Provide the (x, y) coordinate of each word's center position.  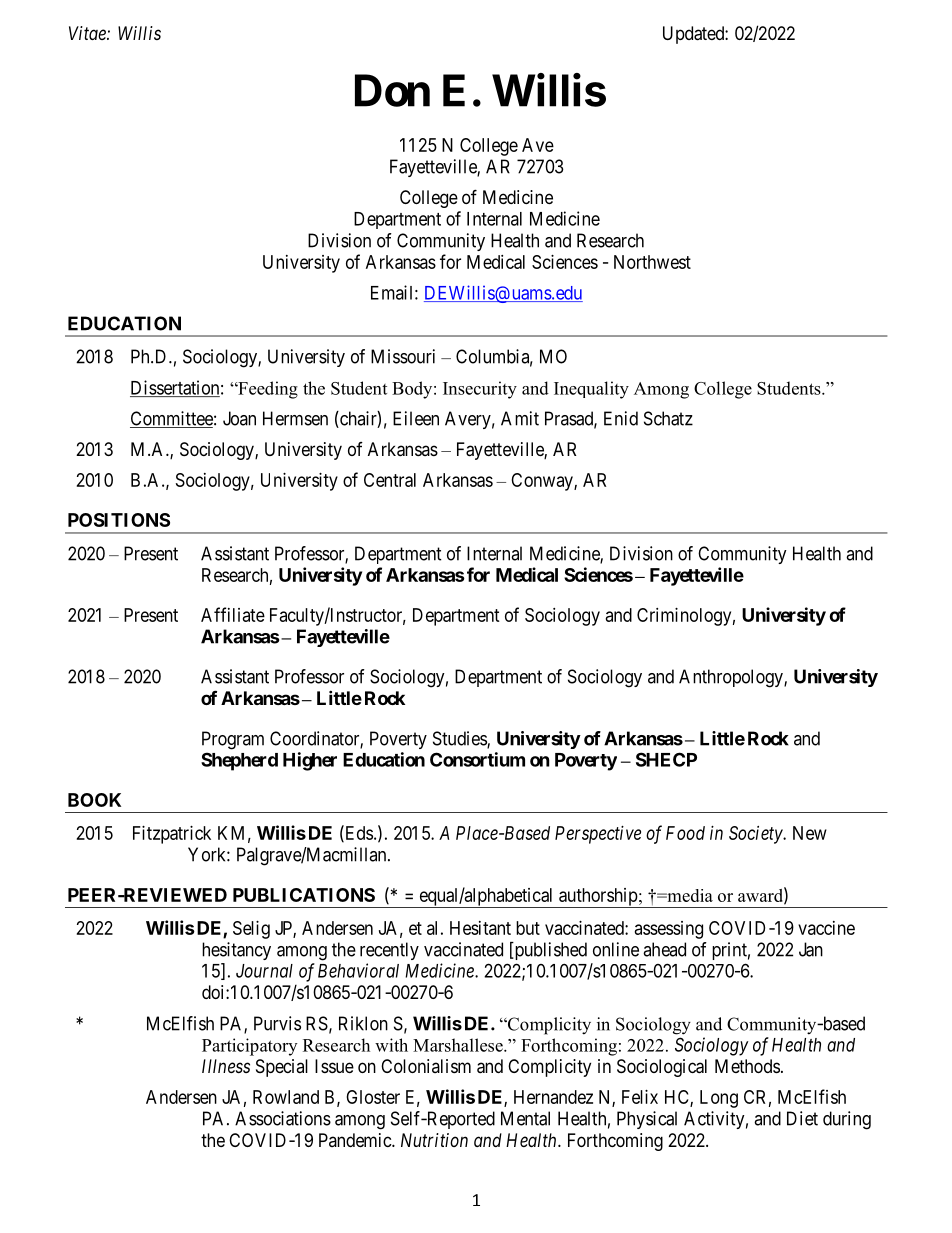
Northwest (652, 262)
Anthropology (732, 678)
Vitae (88, 33)
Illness (226, 1066)
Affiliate (233, 614)
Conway (543, 482)
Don (392, 90)
